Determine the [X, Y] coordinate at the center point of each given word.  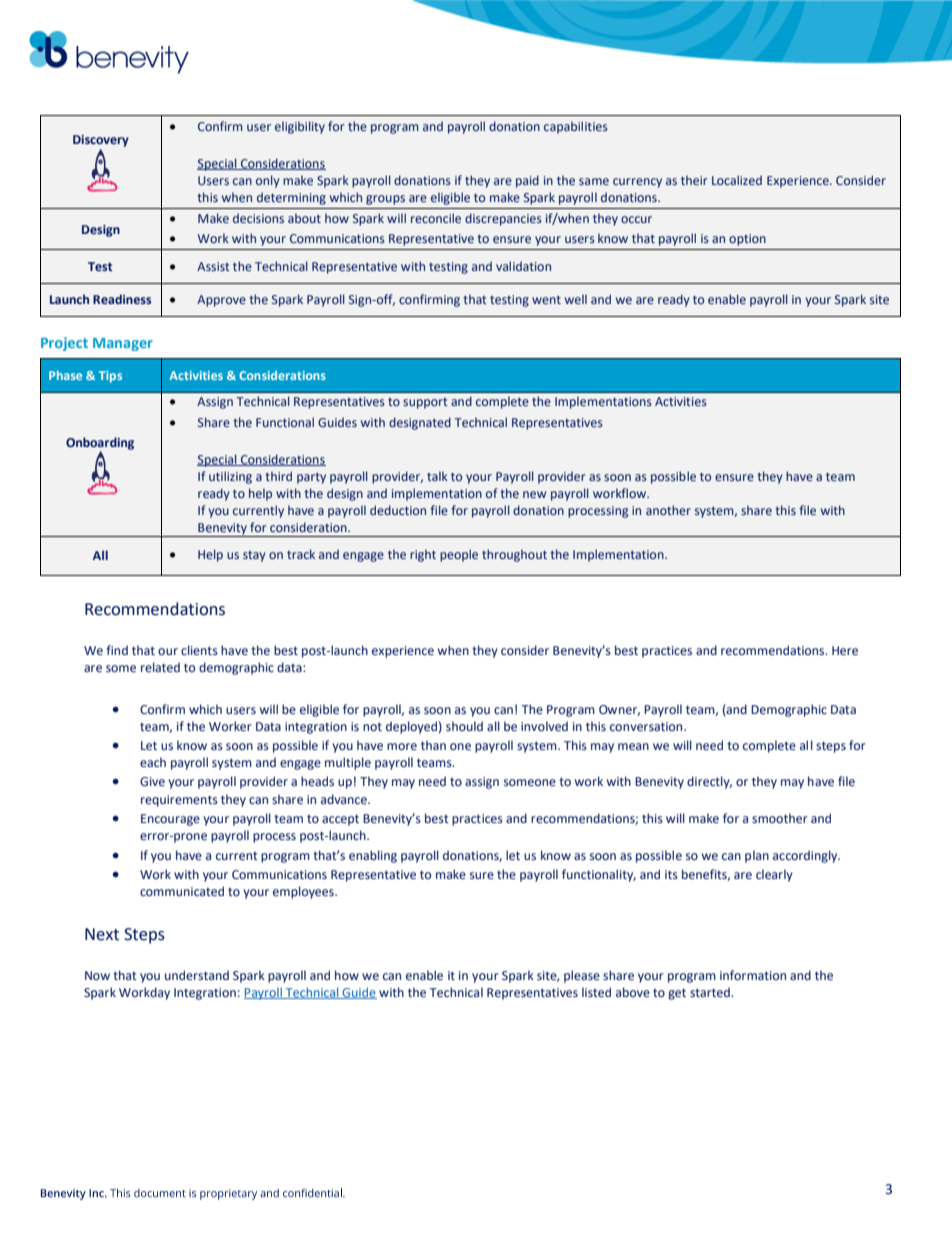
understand [197, 975]
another [668, 510]
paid [527, 181]
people [459, 555]
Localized [737, 180]
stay [254, 556]
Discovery [101, 141]
